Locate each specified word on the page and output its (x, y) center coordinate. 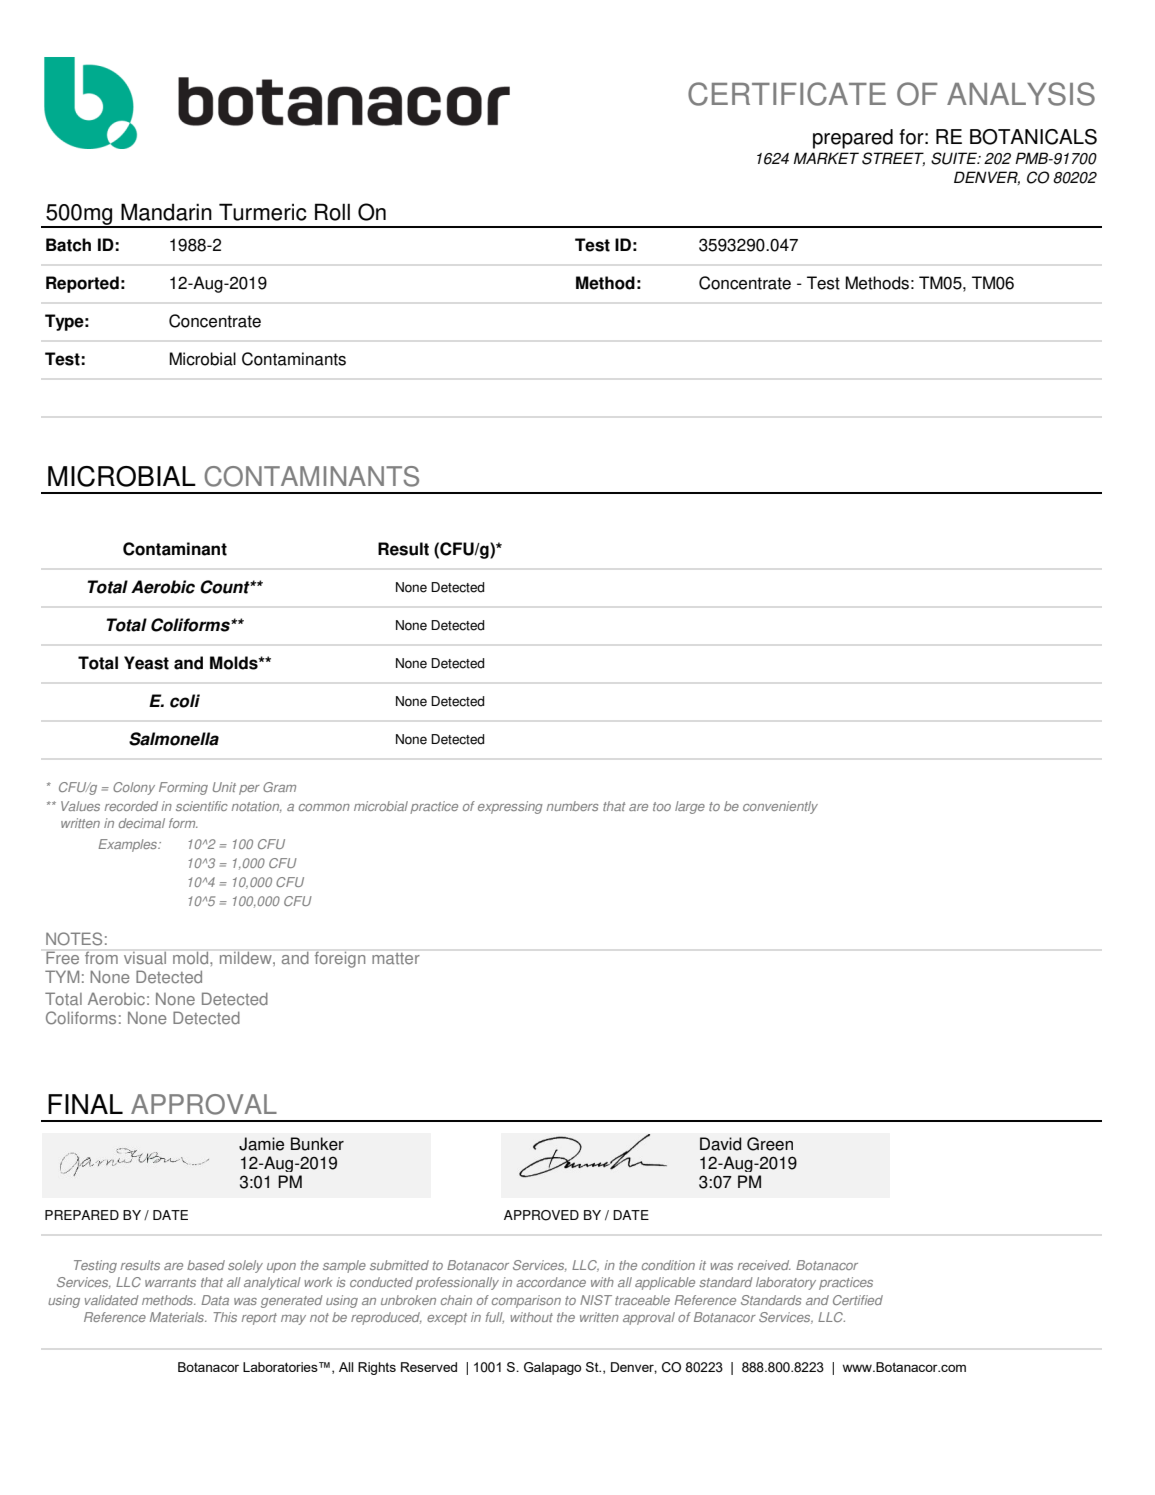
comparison (526, 1301)
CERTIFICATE (787, 94)
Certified (858, 1300)
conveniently (780, 807)
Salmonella (174, 739)
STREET (893, 159)
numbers (572, 806)
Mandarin (166, 212)
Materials (178, 1317)
